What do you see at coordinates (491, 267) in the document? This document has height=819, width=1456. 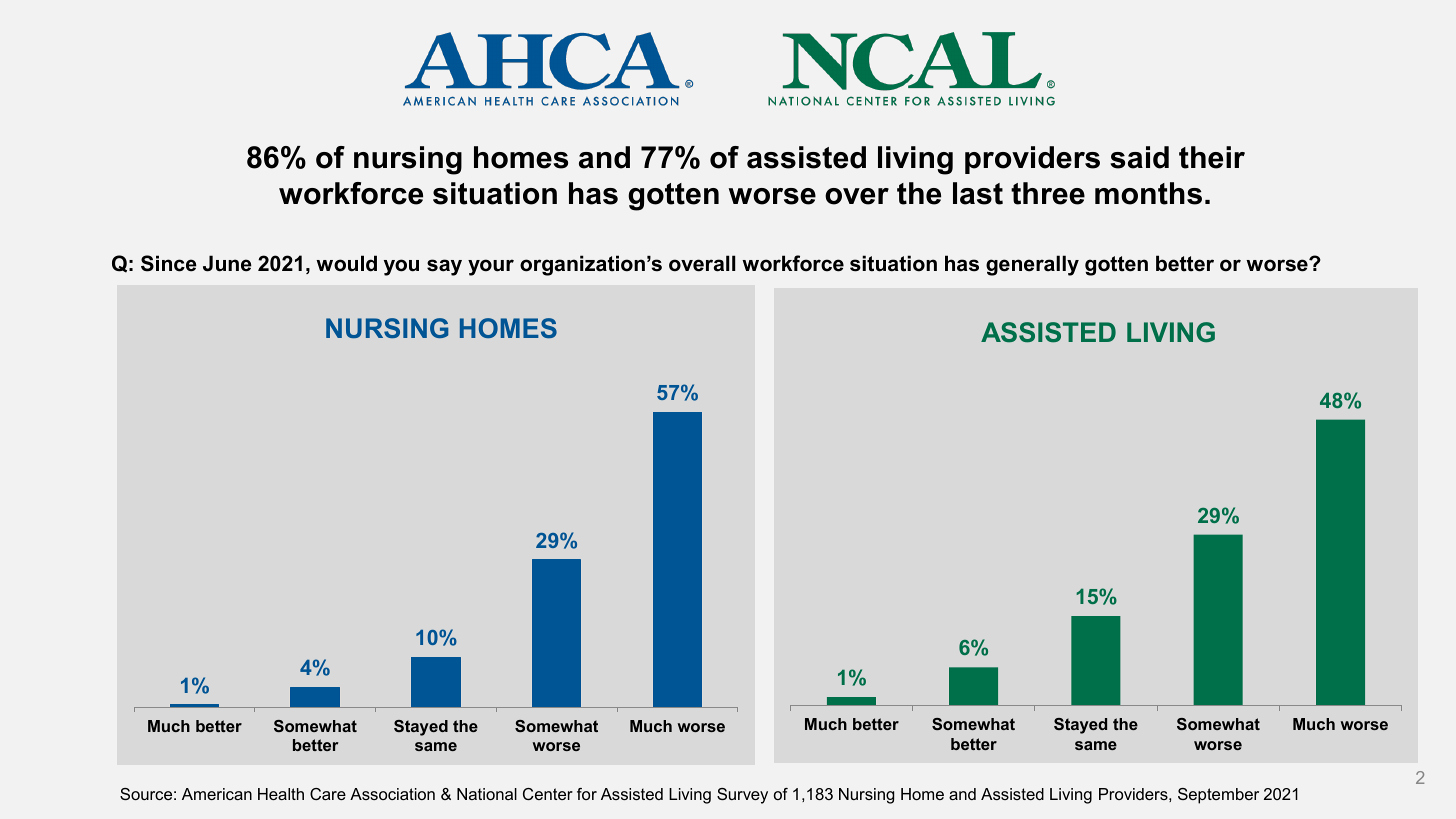 I see `your` at bounding box center [491, 267].
